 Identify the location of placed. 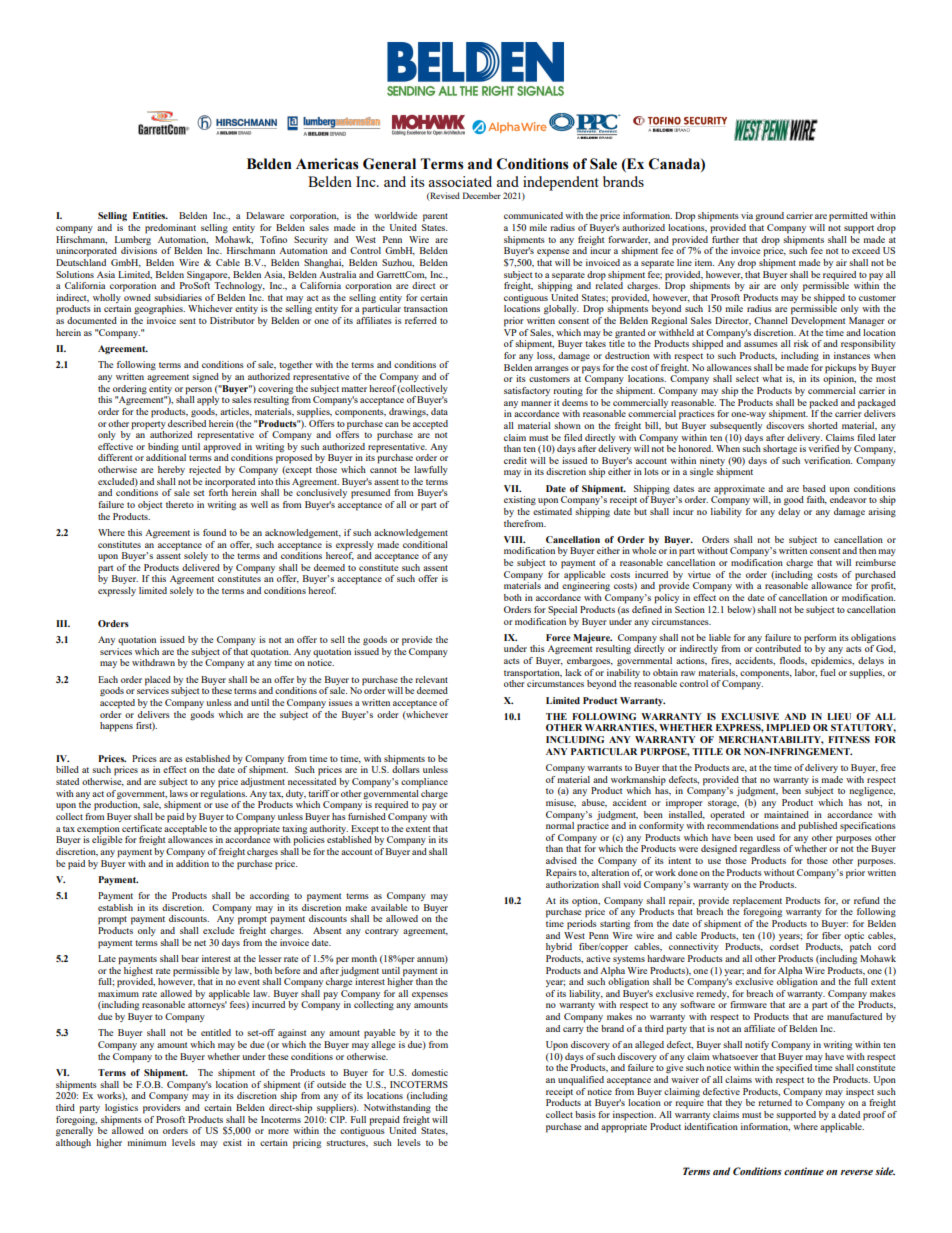
(158, 681).
